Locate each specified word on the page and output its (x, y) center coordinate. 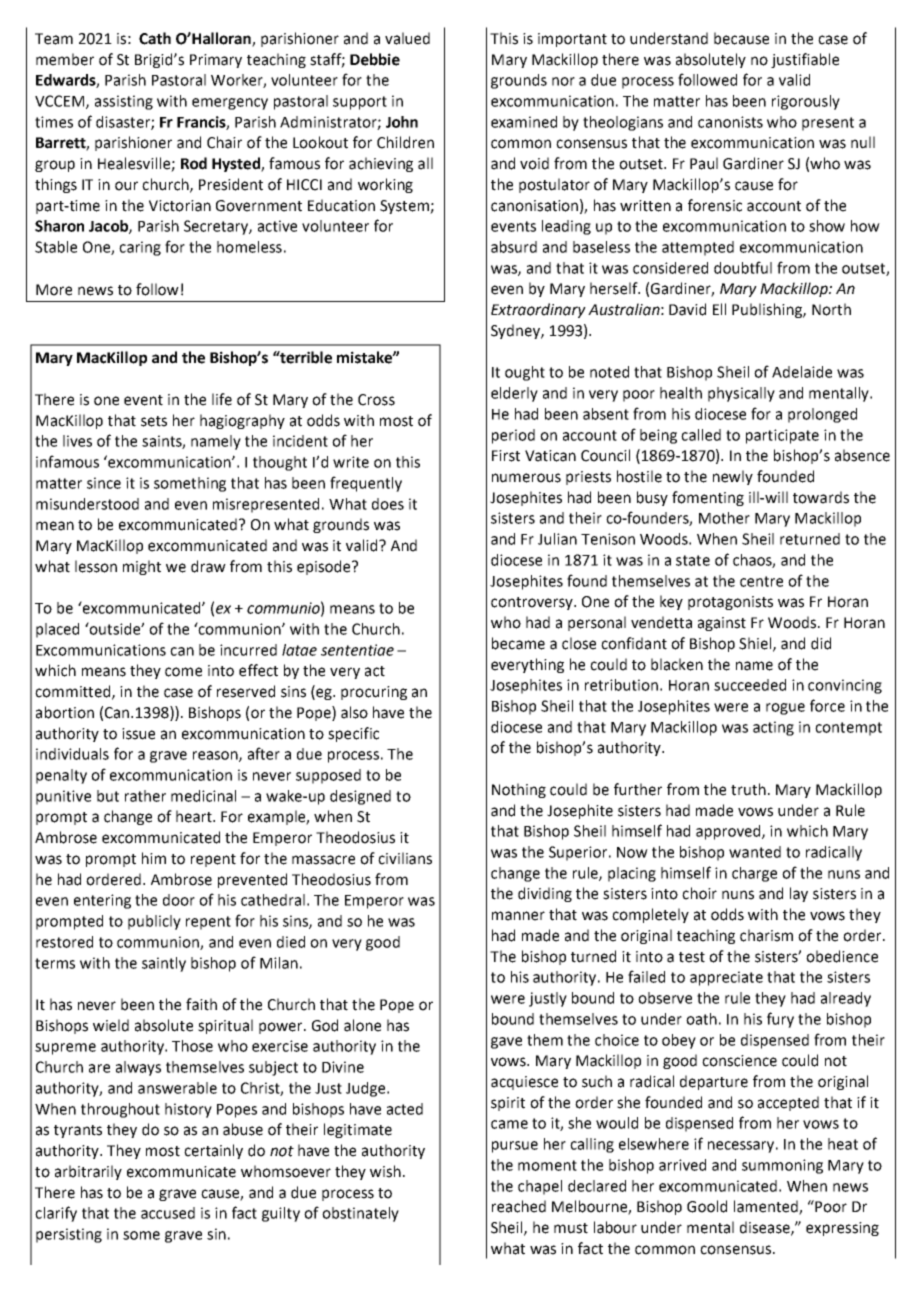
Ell (719, 309)
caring (140, 248)
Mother (724, 518)
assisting (124, 102)
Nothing (519, 790)
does (388, 504)
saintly (164, 964)
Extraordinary (538, 310)
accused (168, 1213)
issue (138, 734)
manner (518, 916)
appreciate (726, 978)
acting (773, 728)
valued (407, 38)
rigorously (806, 102)
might (142, 567)
